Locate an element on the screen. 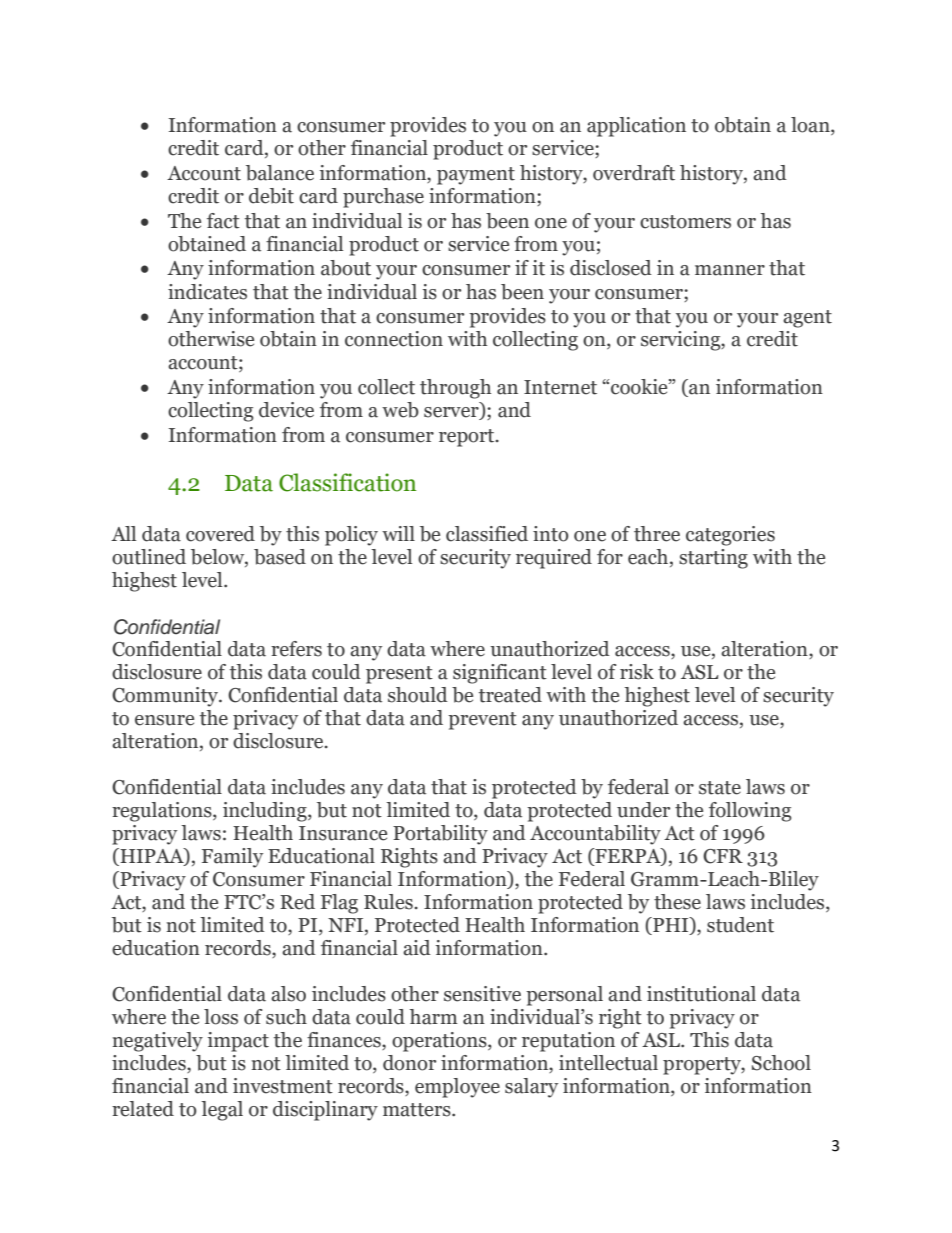 This screenshot has height=1233, width=952. payment is located at coordinates (476, 176).
